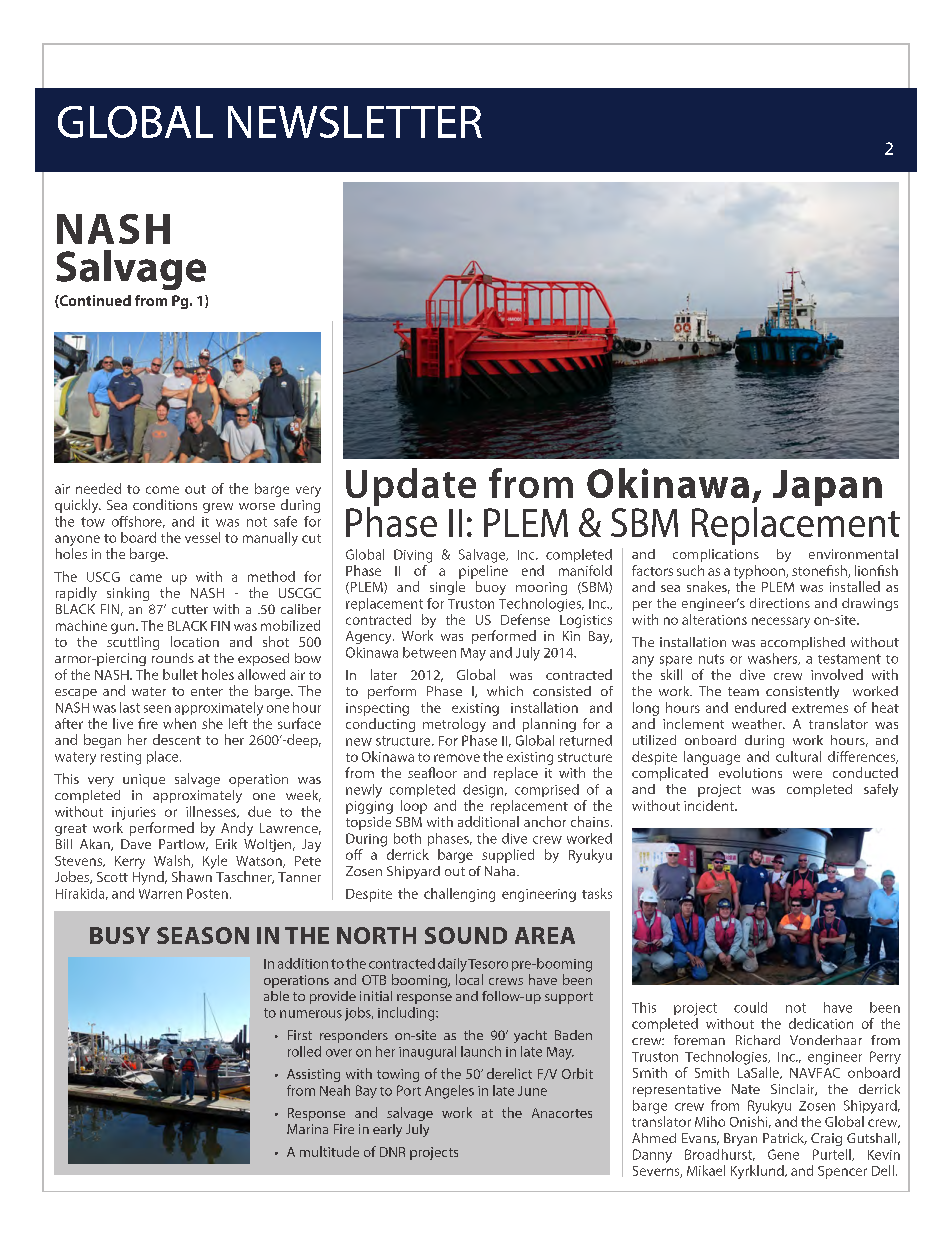  What do you see at coordinates (807, 774) in the page?
I see `were` at bounding box center [807, 774].
